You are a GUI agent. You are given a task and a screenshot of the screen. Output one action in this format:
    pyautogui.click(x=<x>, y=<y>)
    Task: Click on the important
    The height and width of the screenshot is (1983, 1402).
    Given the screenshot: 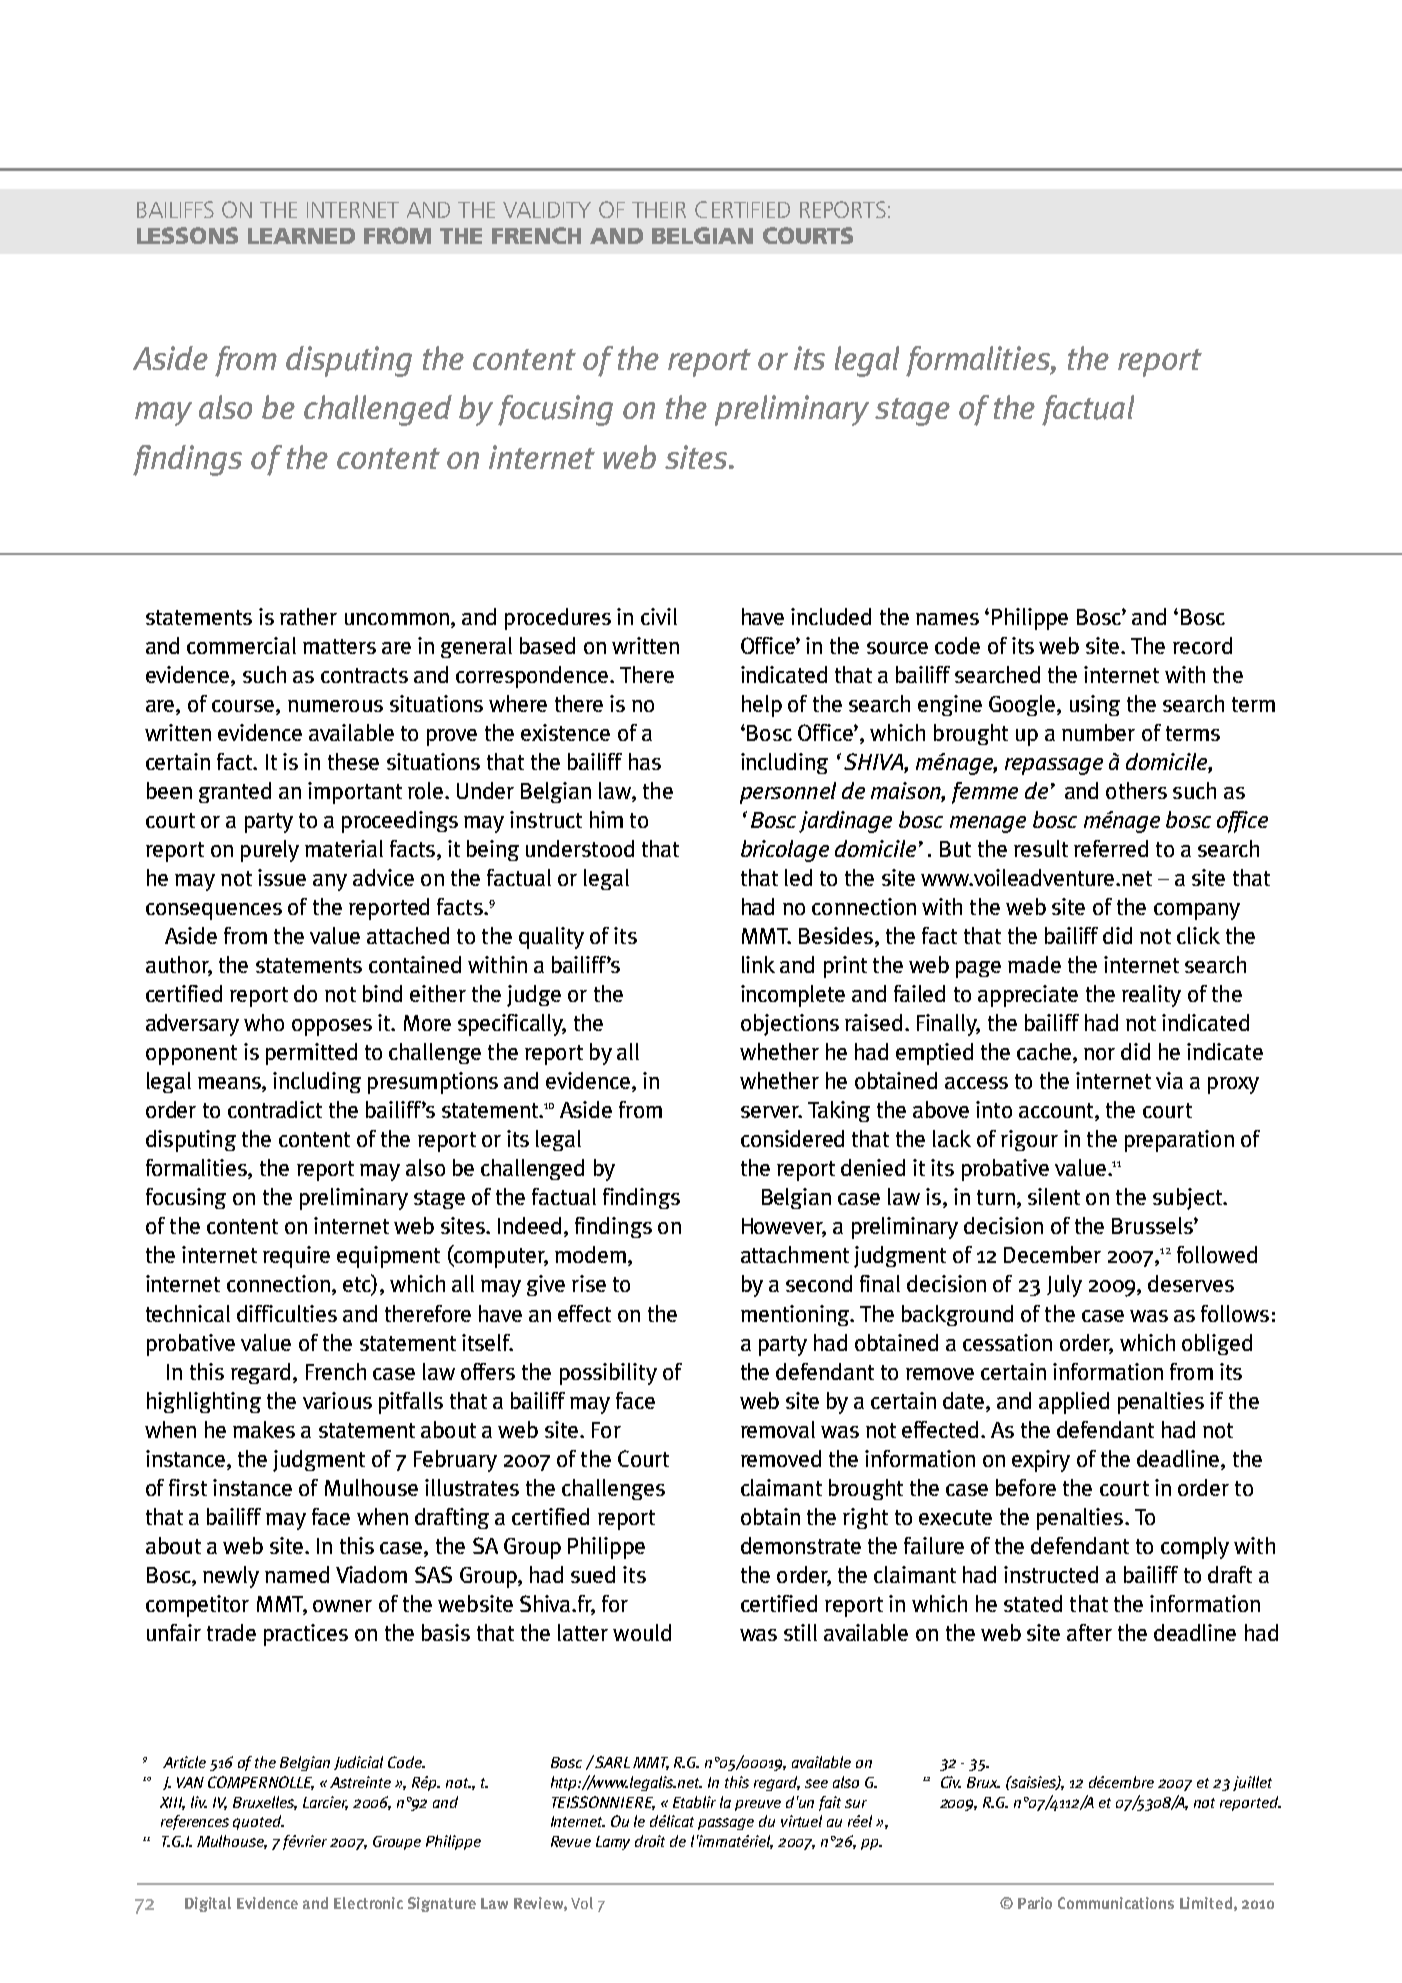 What is the action you would take?
    pyautogui.click(x=355, y=793)
